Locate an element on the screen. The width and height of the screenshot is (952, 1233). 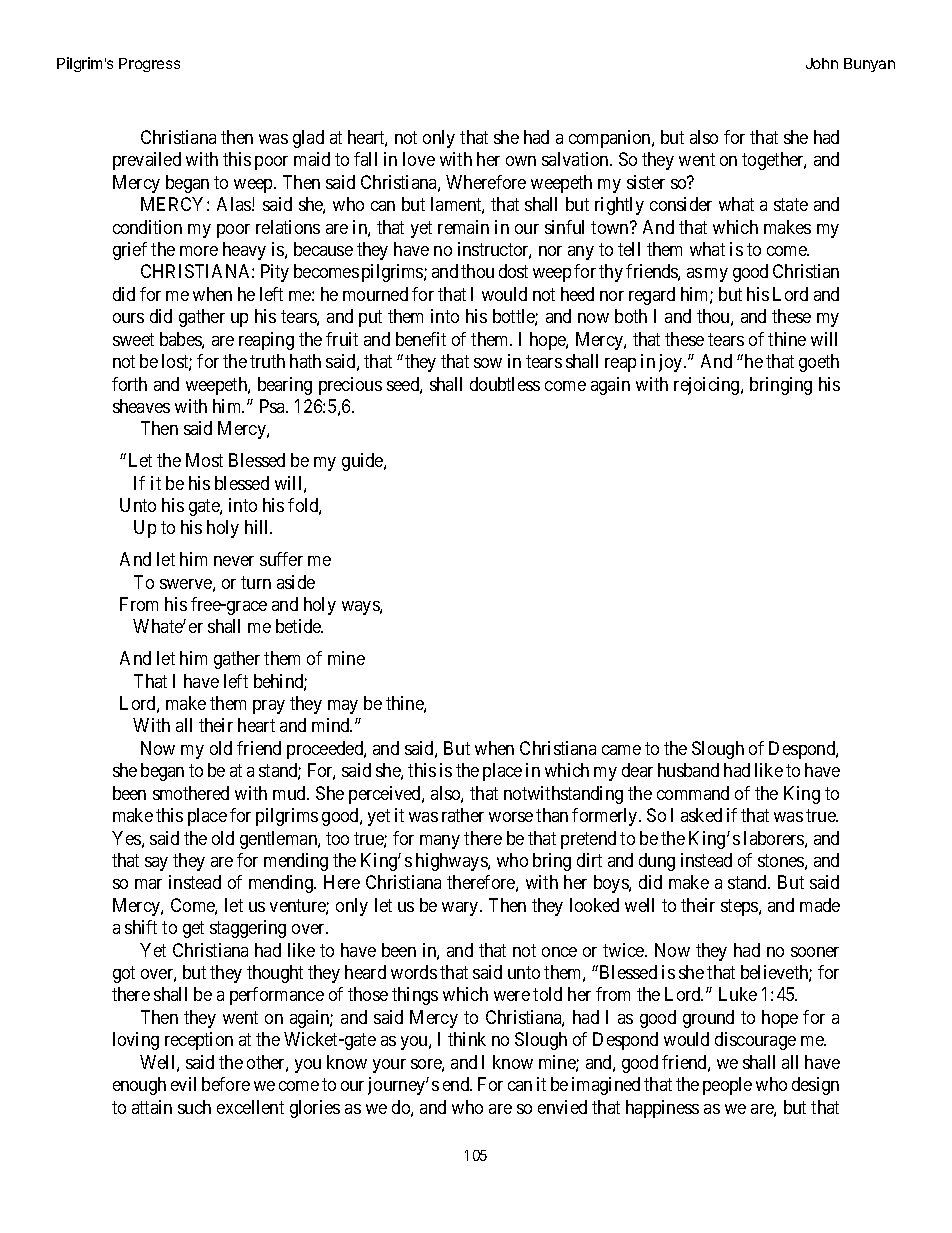
doubtless is located at coordinates (505, 384).
